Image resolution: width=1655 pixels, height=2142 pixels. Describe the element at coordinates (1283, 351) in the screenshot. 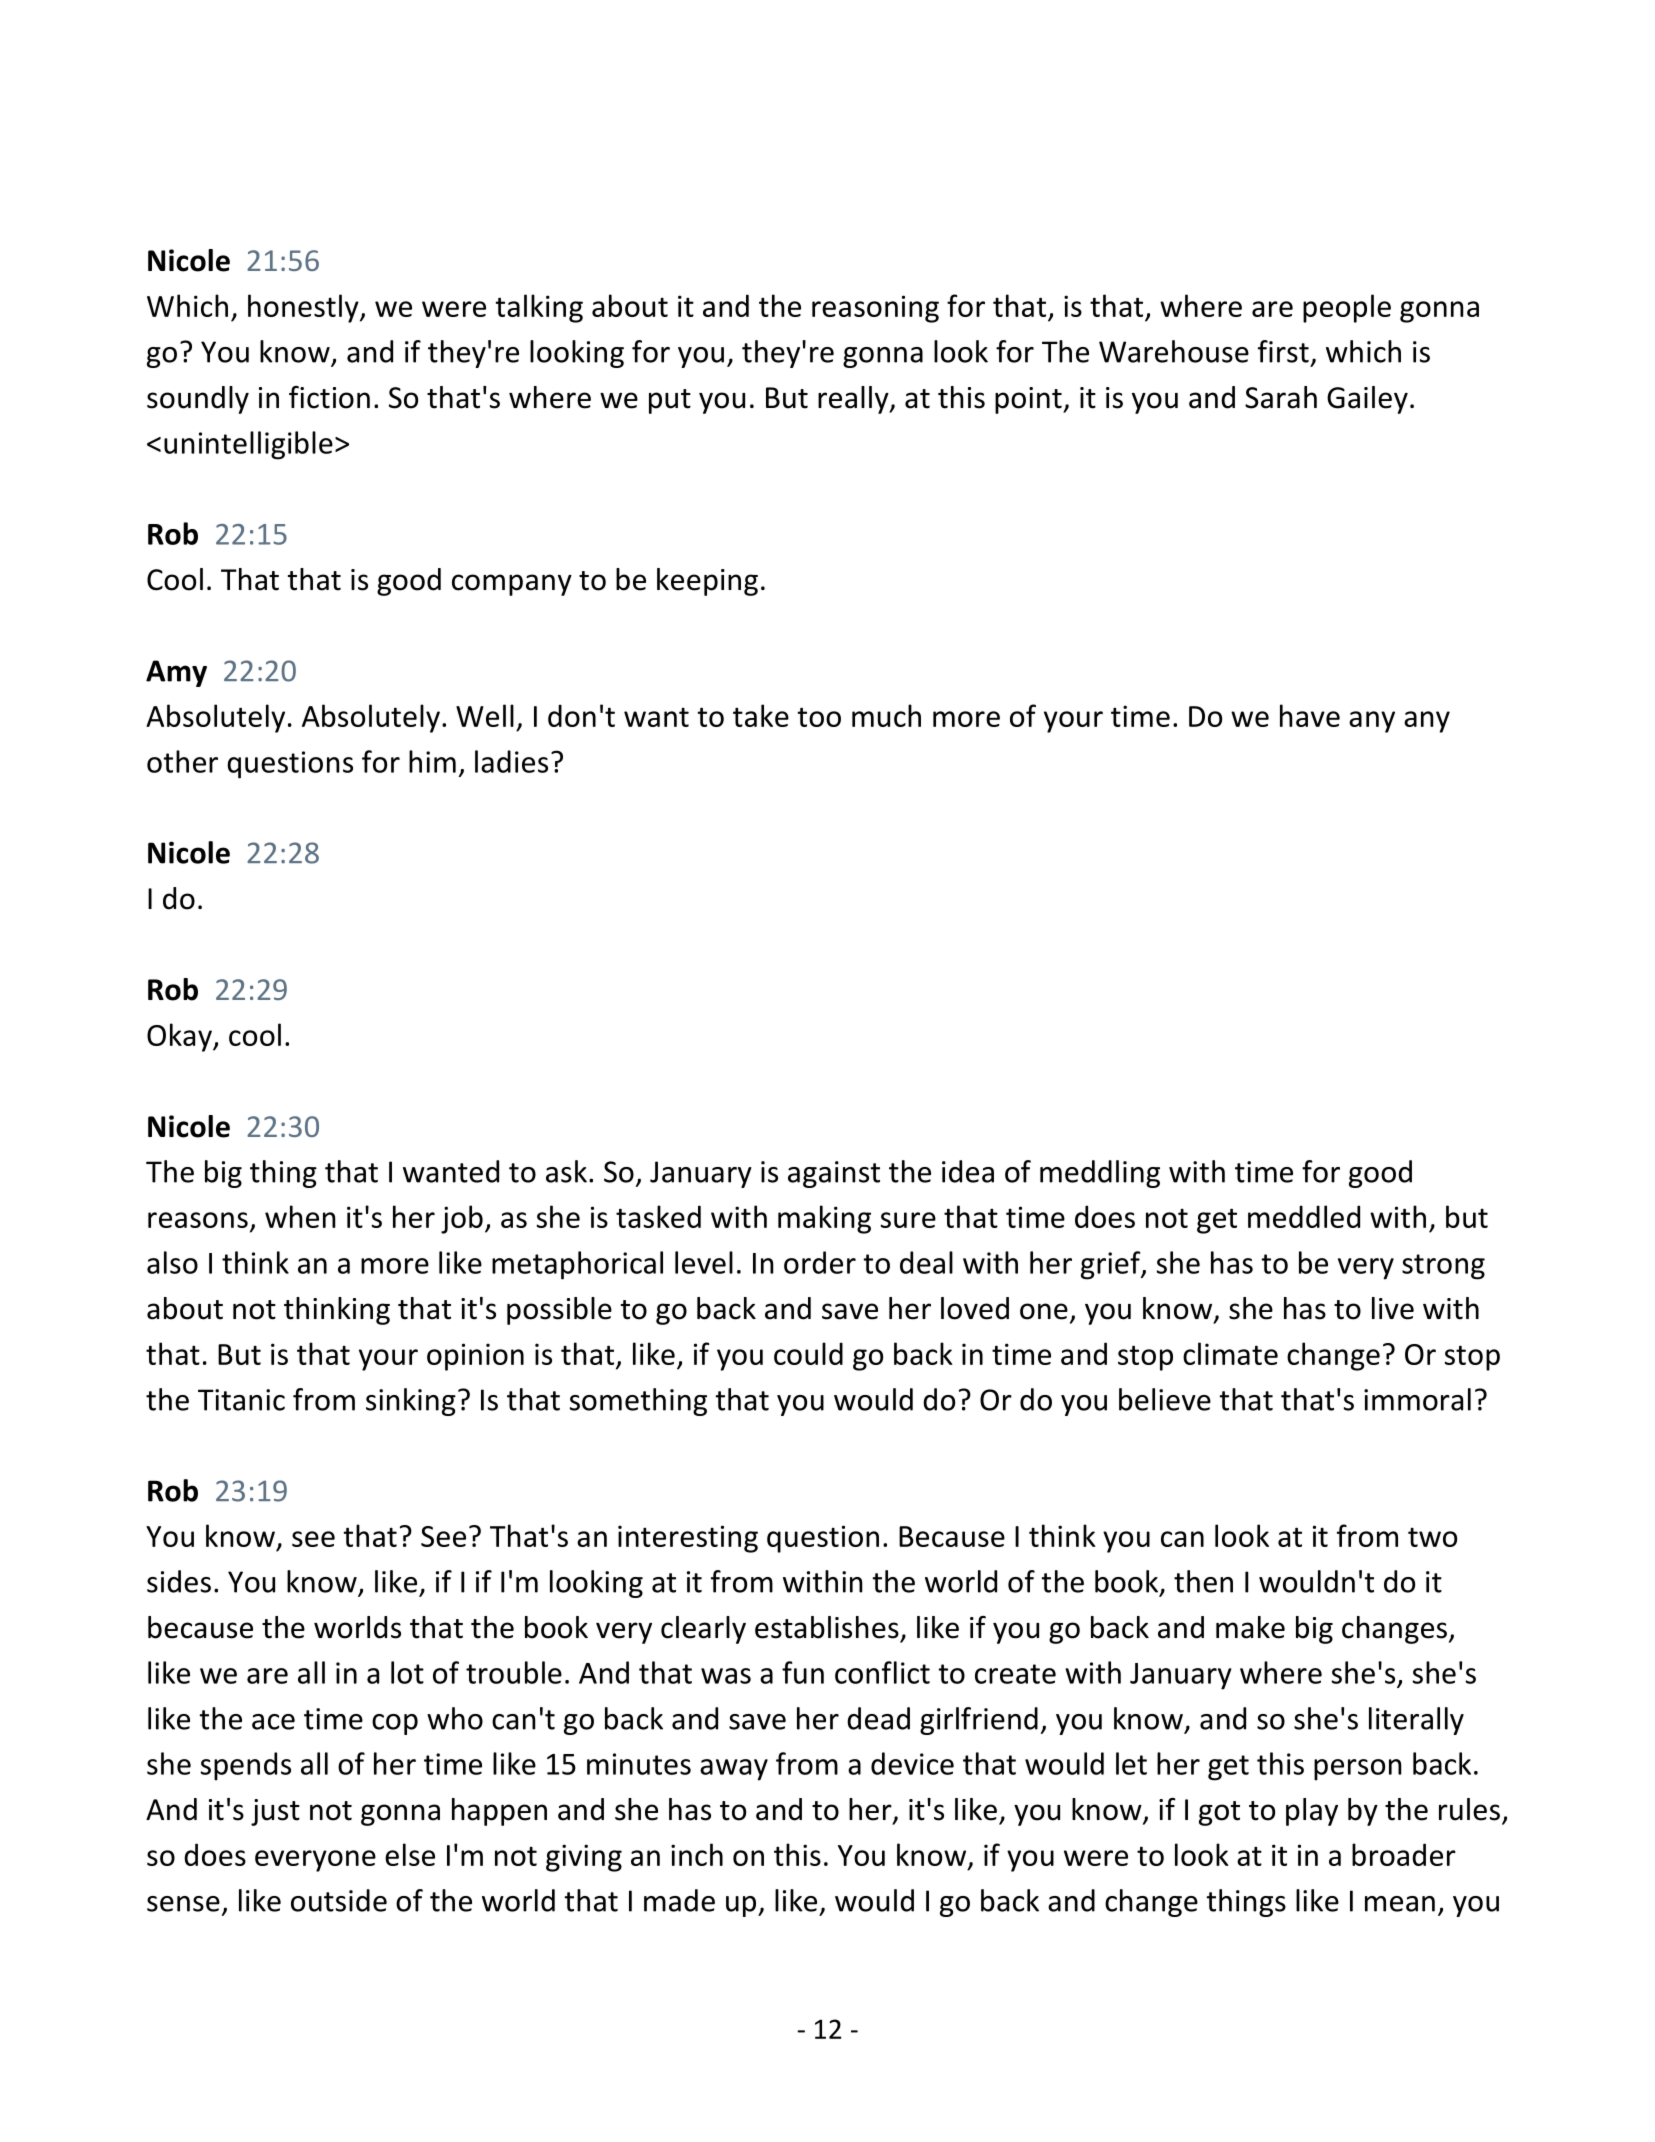

I see `first` at that location.
